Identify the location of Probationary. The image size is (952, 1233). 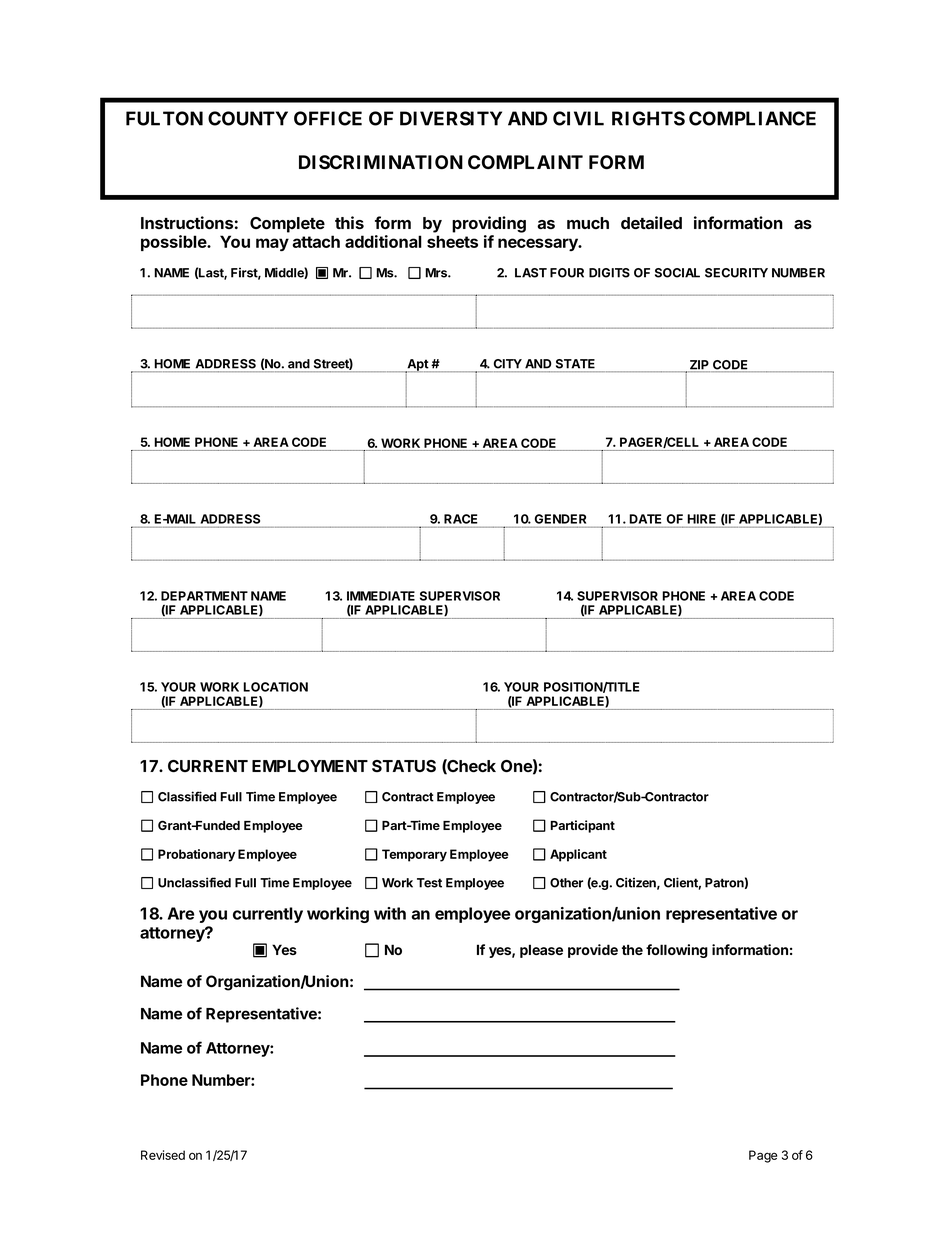
(196, 855).
